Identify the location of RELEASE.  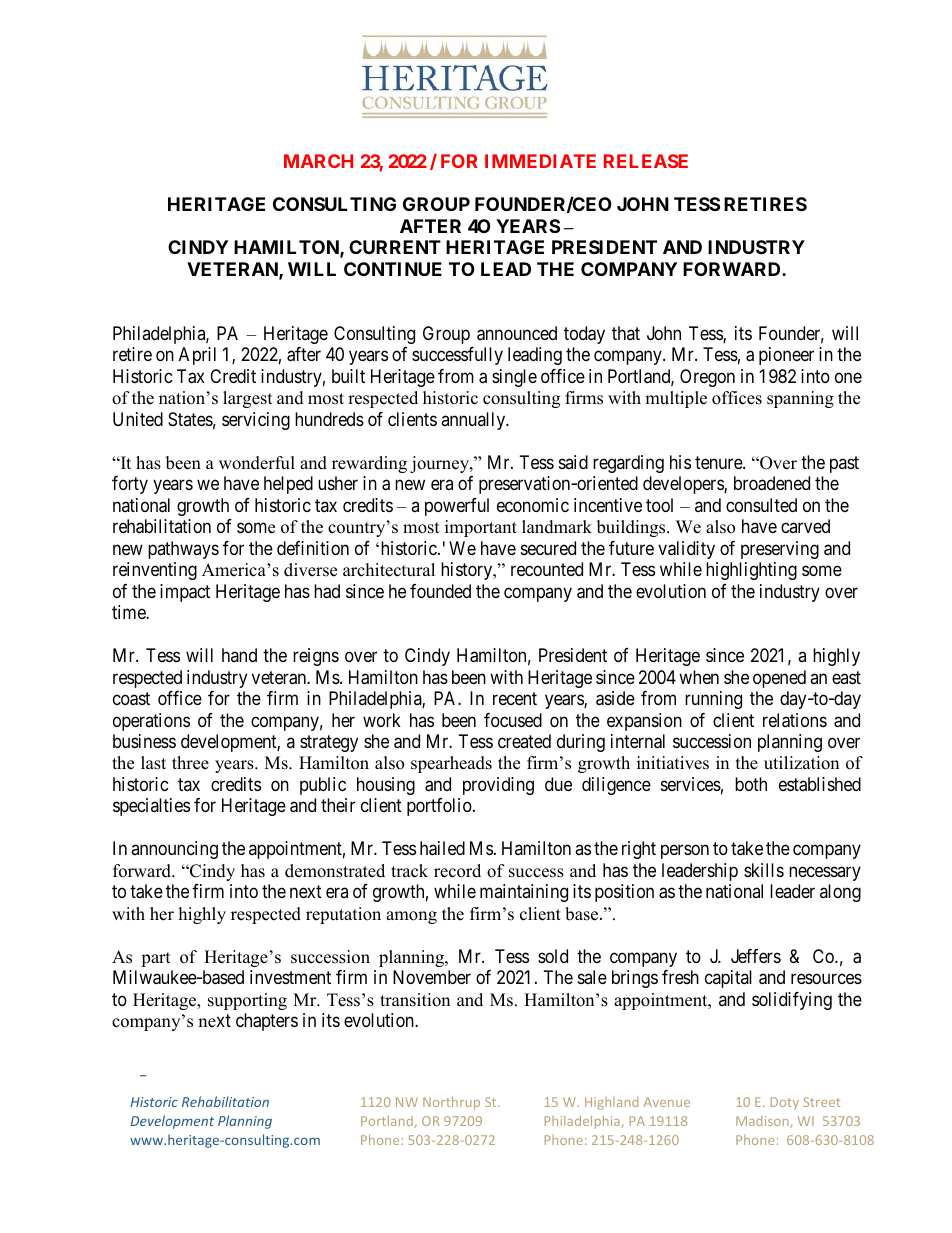
(646, 161).
